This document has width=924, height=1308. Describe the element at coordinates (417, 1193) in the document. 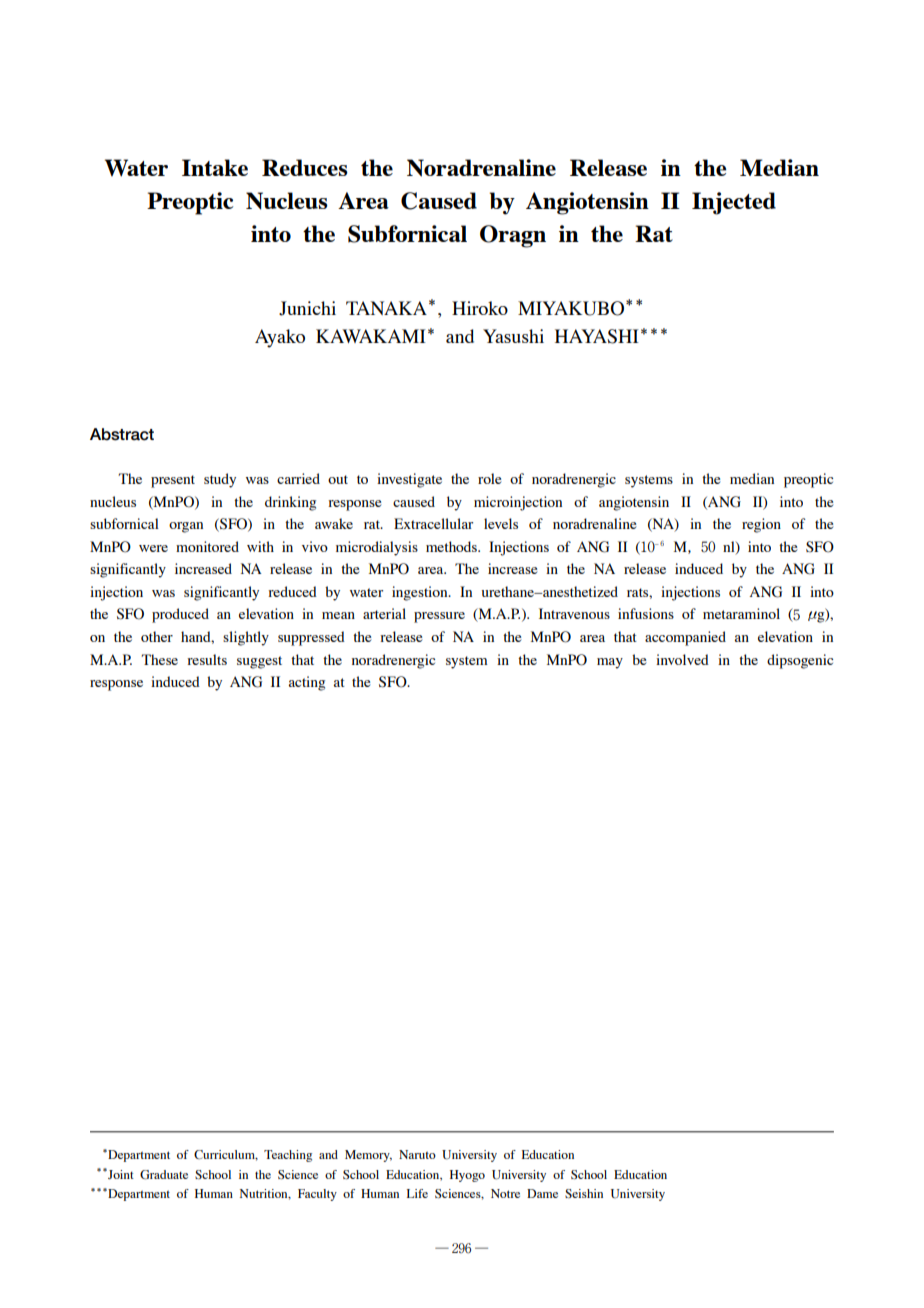

I see `Life` at that location.
